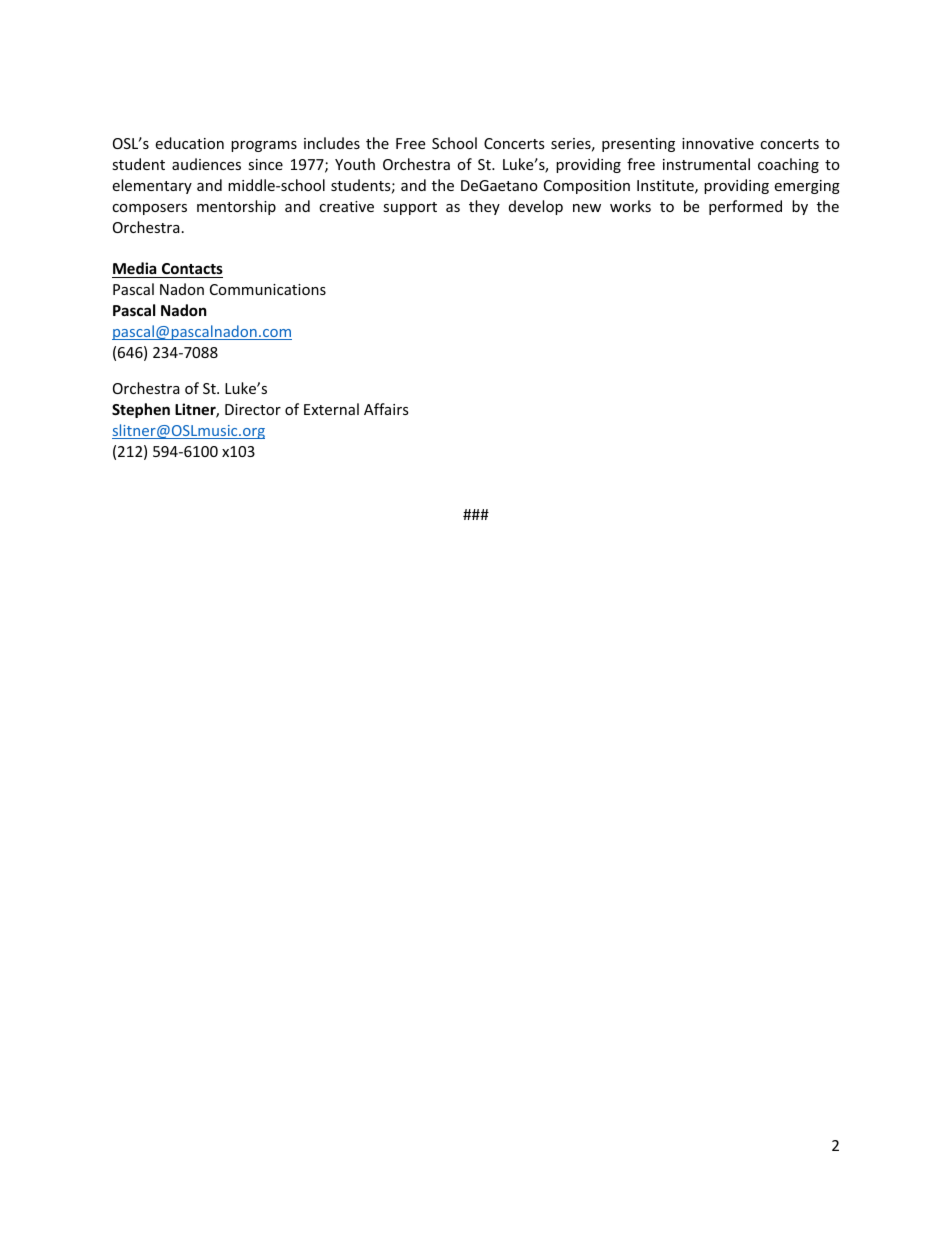 The height and width of the screenshot is (1233, 952). Describe the element at coordinates (268, 289) in the screenshot. I see `Communications` at that location.
